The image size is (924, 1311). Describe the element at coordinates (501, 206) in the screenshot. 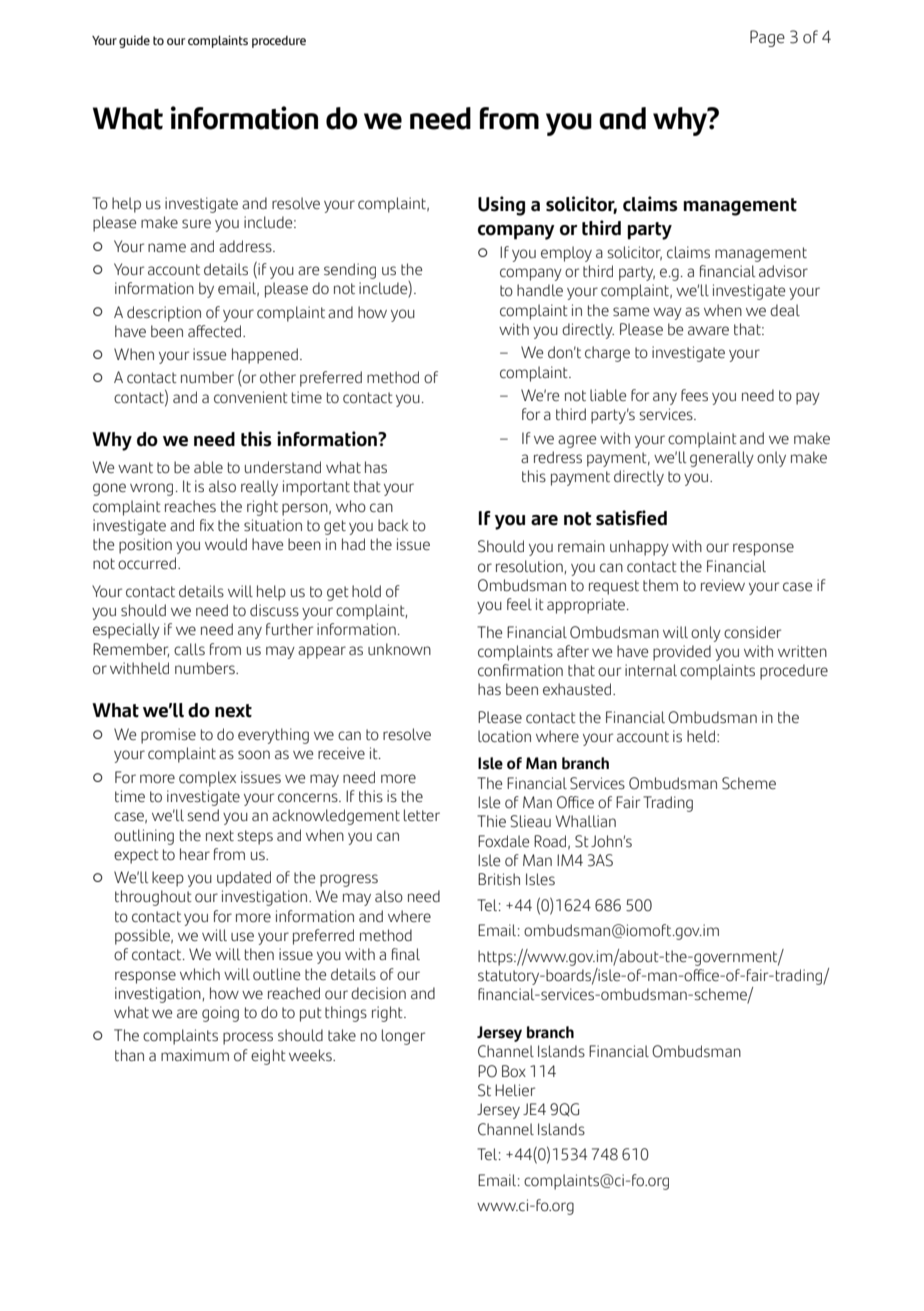

I see `Using` at that location.
